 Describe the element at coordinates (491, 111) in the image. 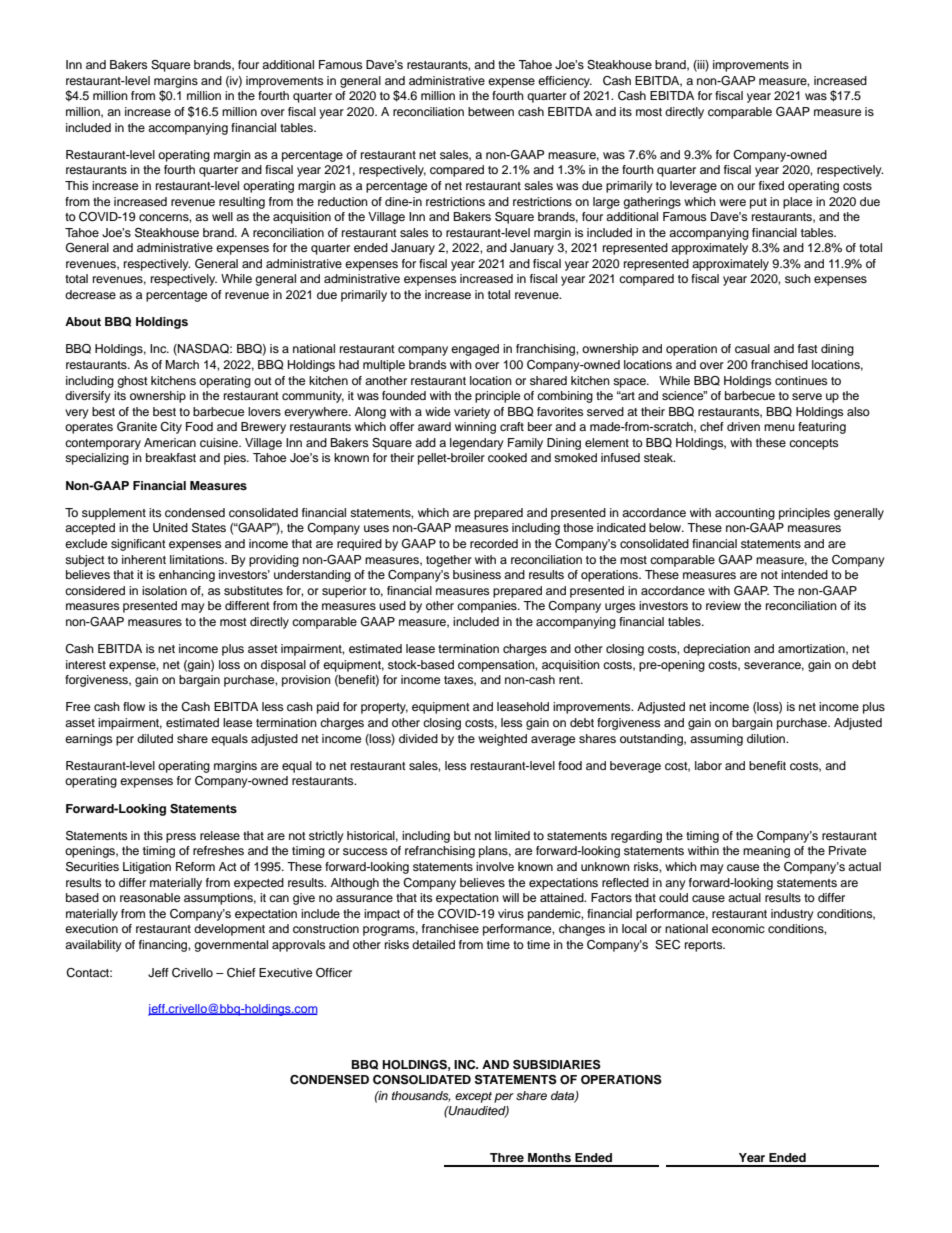

I see `between` at that location.
